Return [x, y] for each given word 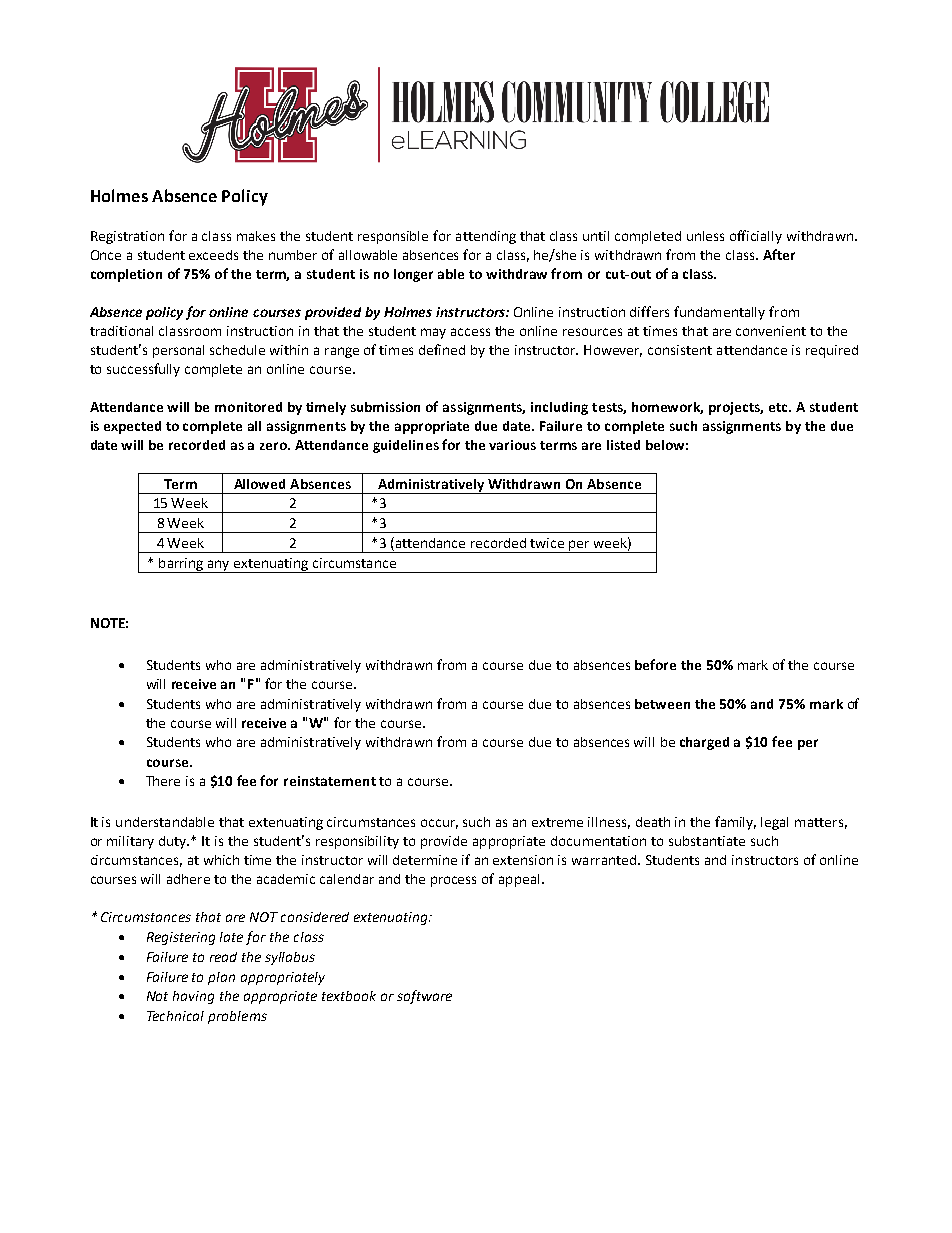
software [424, 997]
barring [181, 565]
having [193, 997]
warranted [605, 860]
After [779, 254]
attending [486, 237]
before [655, 664]
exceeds [213, 255]
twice [547, 543]
